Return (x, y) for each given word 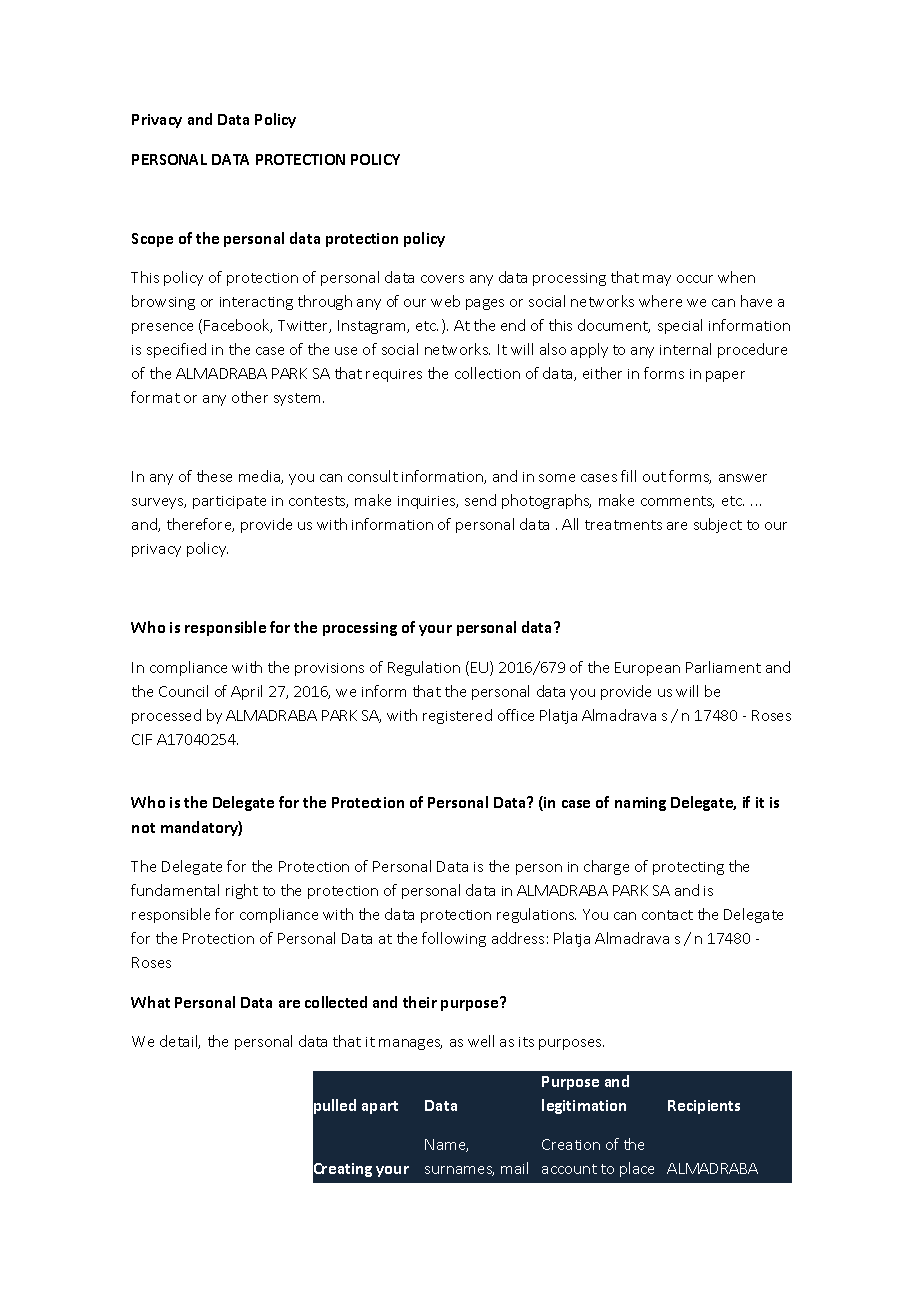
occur (695, 279)
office (516, 715)
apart (380, 1107)
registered (457, 716)
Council (183, 691)
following (454, 939)
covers (442, 279)
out (654, 477)
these (214, 476)
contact (667, 915)
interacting (256, 303)
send (480, 500)
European (647, 669)
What (150, 1002)
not (143, 828)
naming (640, 804)
